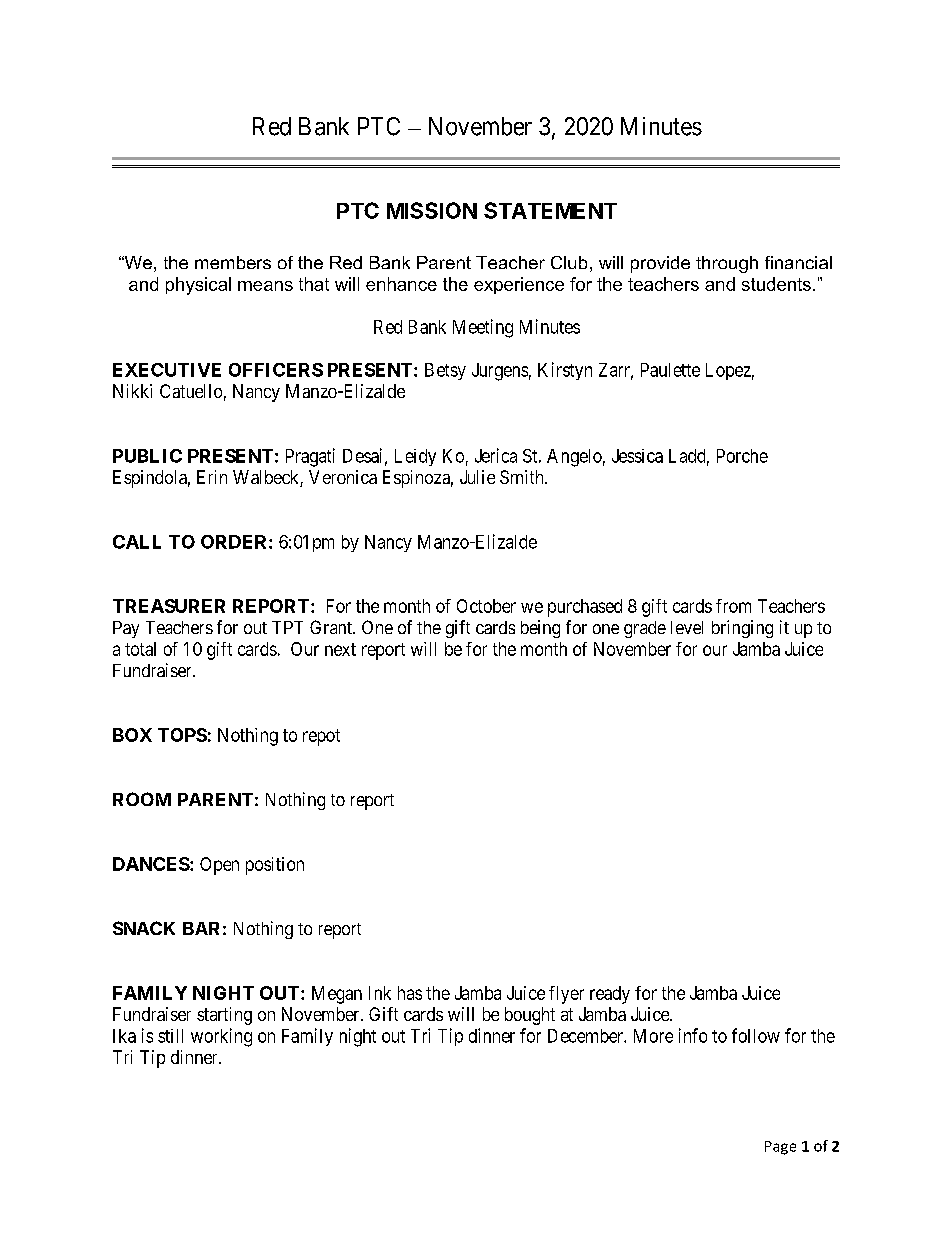 This document has width=952, height=1233. What do you see at coordinates (610, 995) in the document?
I see `ready` at bounding box center [610, 995].
